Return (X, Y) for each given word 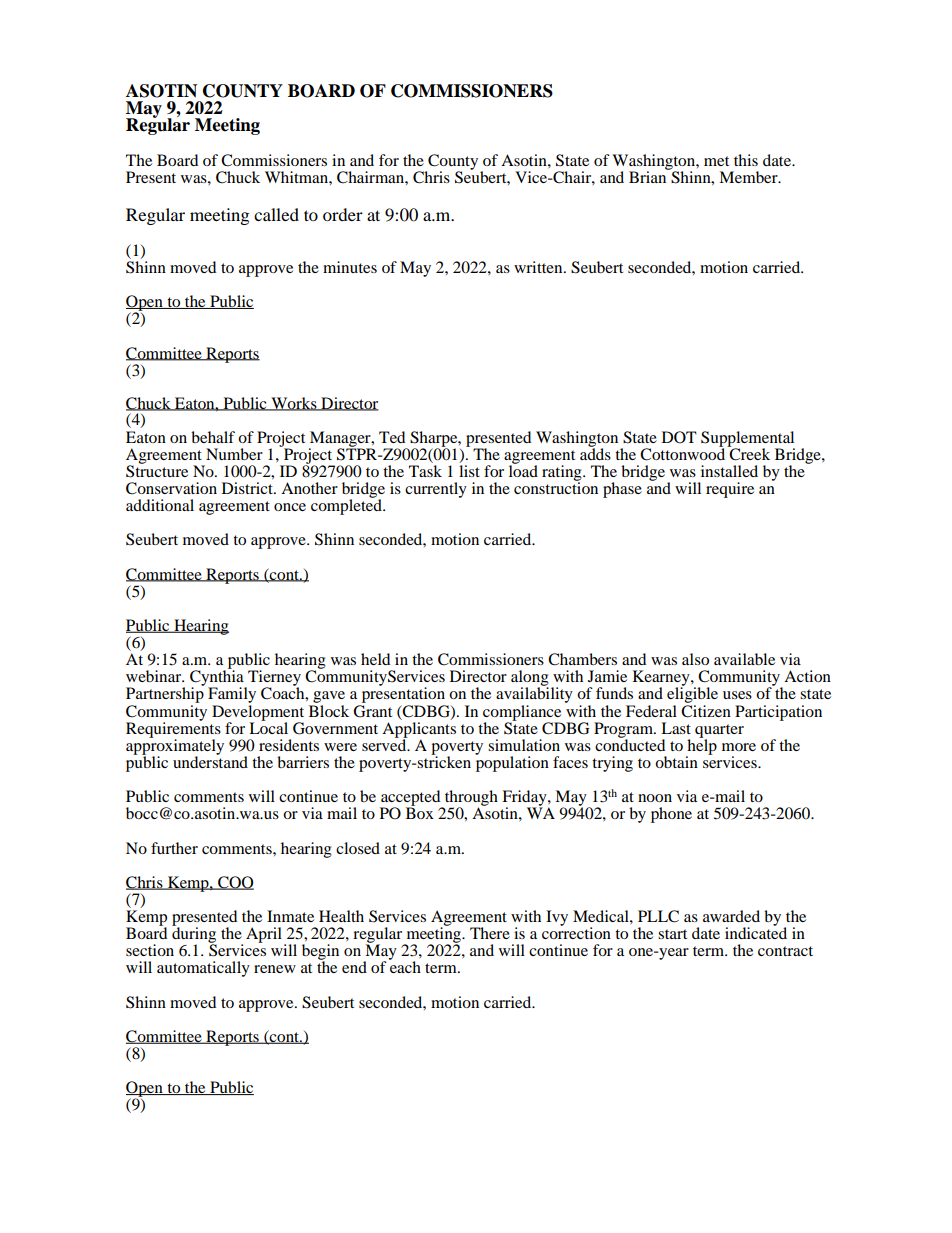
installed (729, 471)
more (739, 747)
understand (210, 761)
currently (436, 490)
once (290, 507)
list (469, 471)
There (490, 933)
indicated (756, 932)
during (194, 935)
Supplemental (748, 440)
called (276, 214)
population (512, 763)
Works (294, 404)
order (343, 214)
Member (749, 177)
